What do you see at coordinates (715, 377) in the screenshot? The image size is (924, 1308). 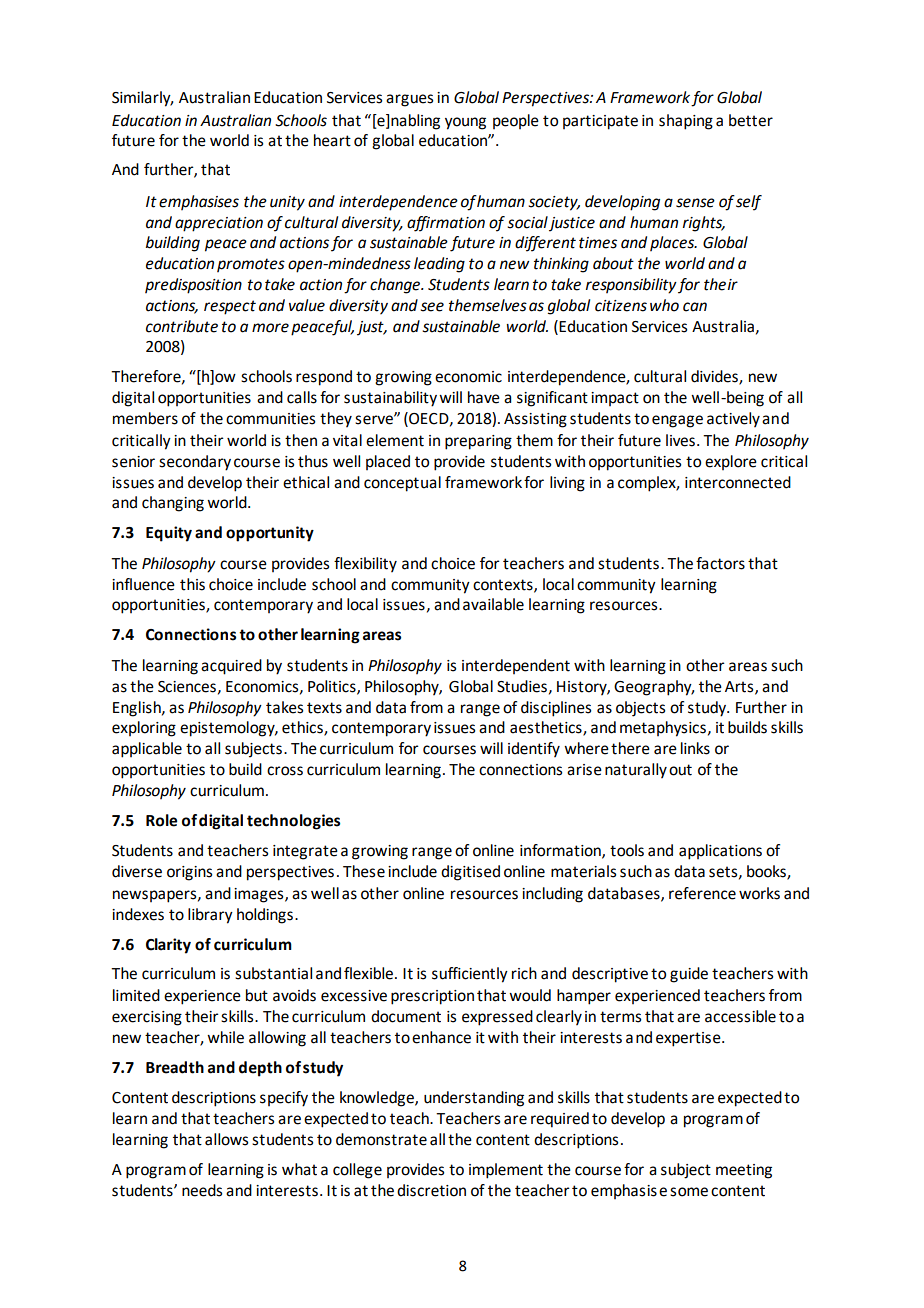 I see `divides` at bounding box center [715, 377].
